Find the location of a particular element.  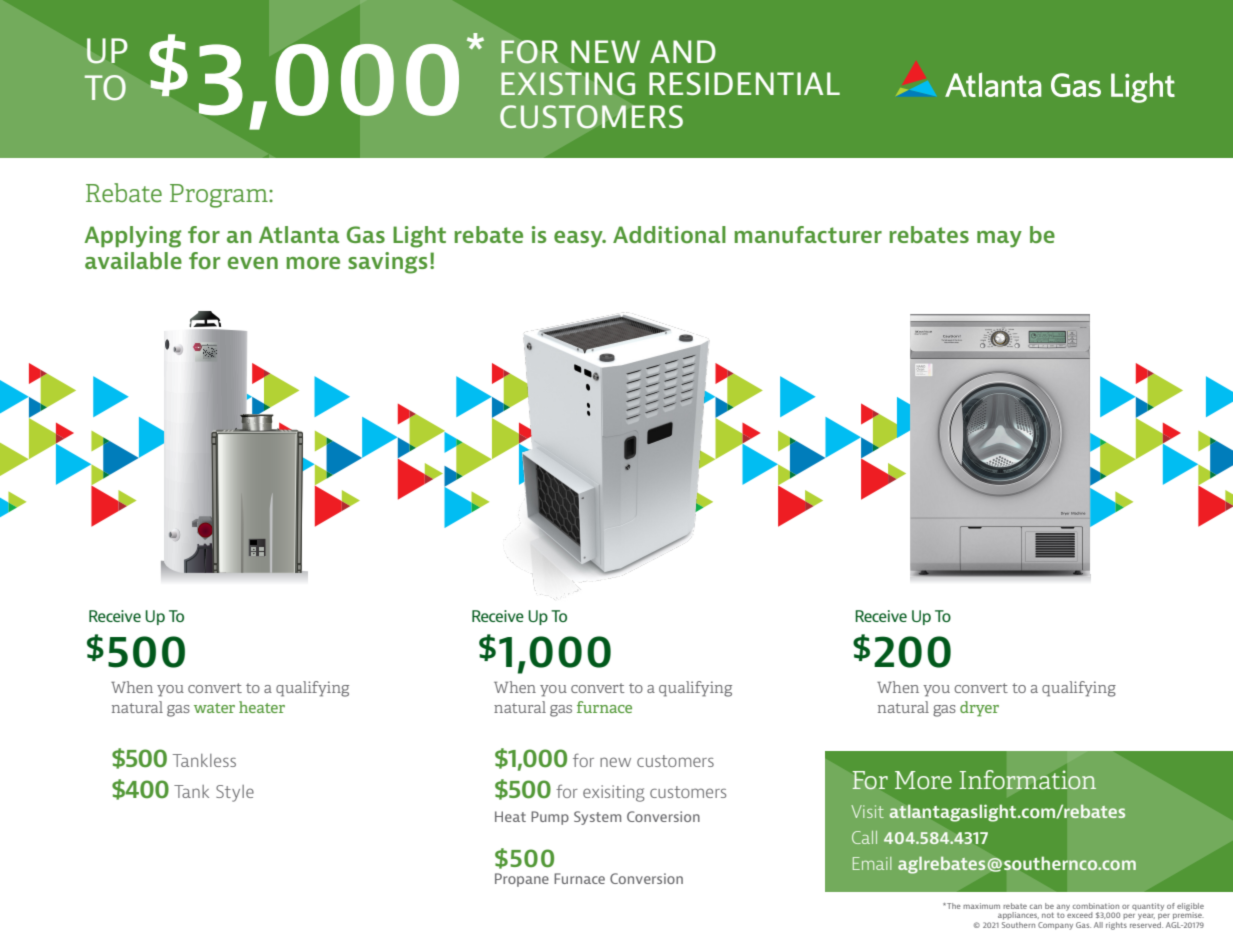

can is located at coordinates (1036, 906).
